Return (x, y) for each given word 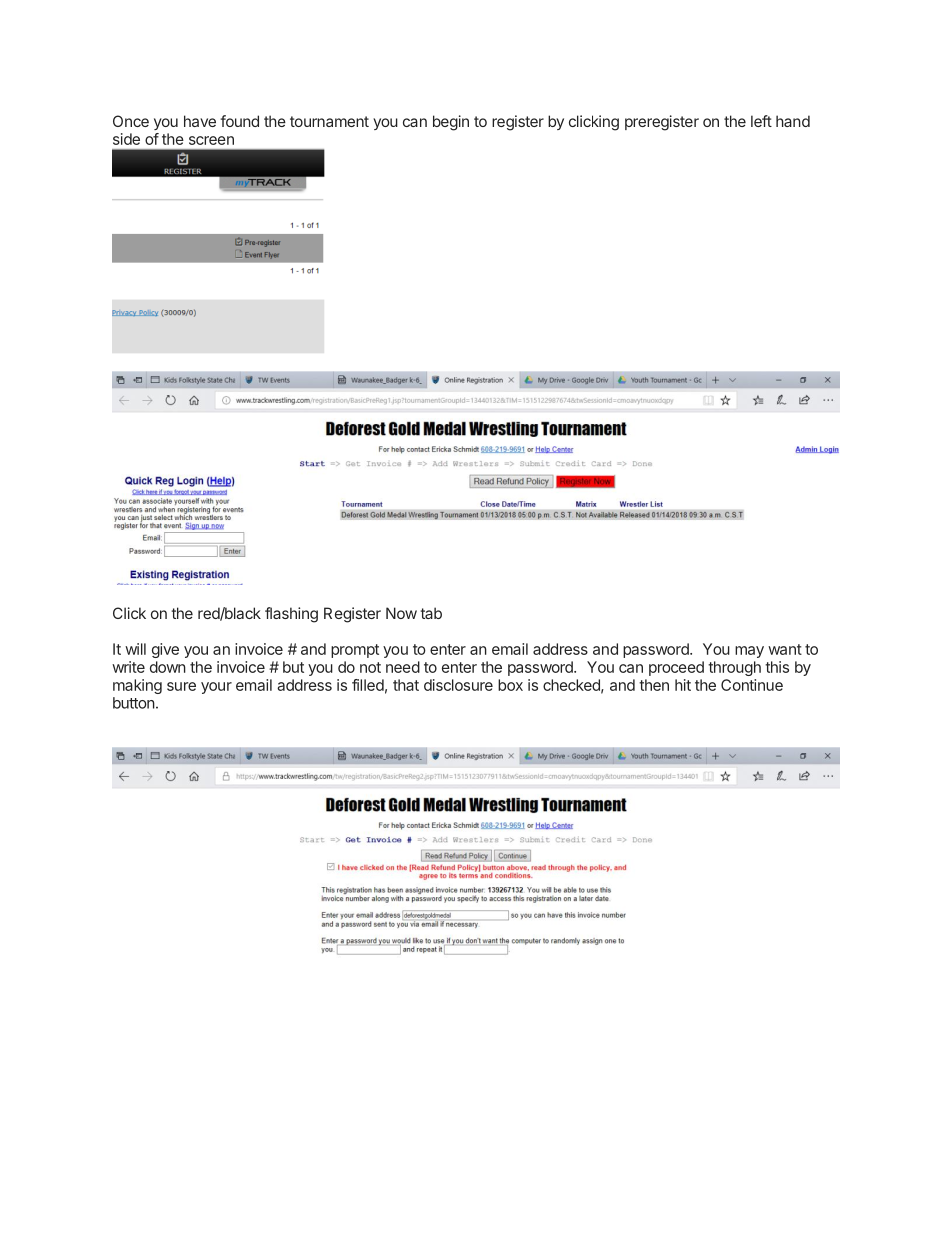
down (168, 667)
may (749, 652)
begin (451, 123)
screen (211, 140)
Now (401, 613)
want (785, 649)
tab (431, 613)
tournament (329, 121)
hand (793, 121)
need (403, 667)
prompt (355, 651)
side (126, 139)
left (761, 121)
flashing (291, 615)
